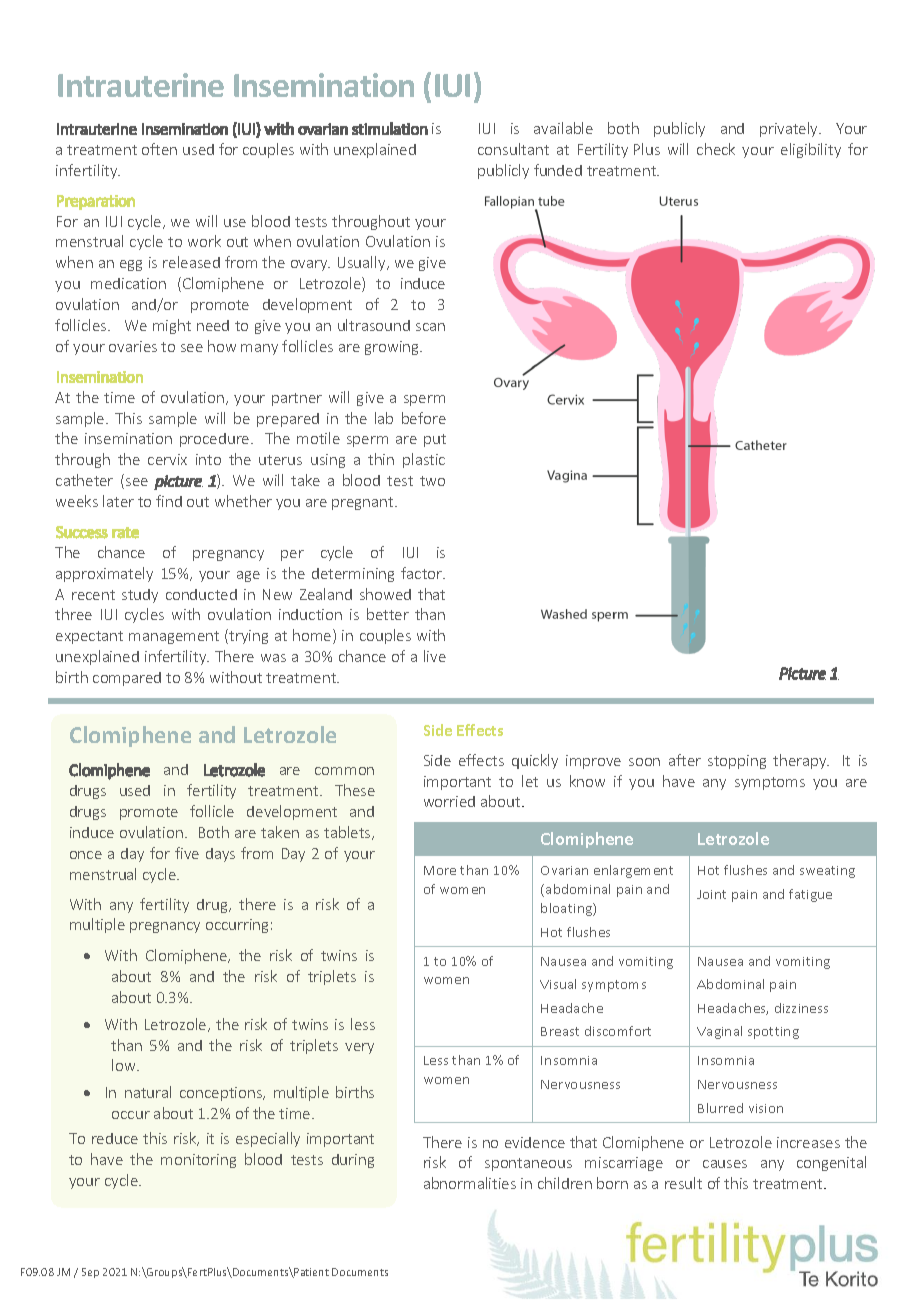 This screenshot has width=924, height=1307. I want to click on More, so click(440, 870).
